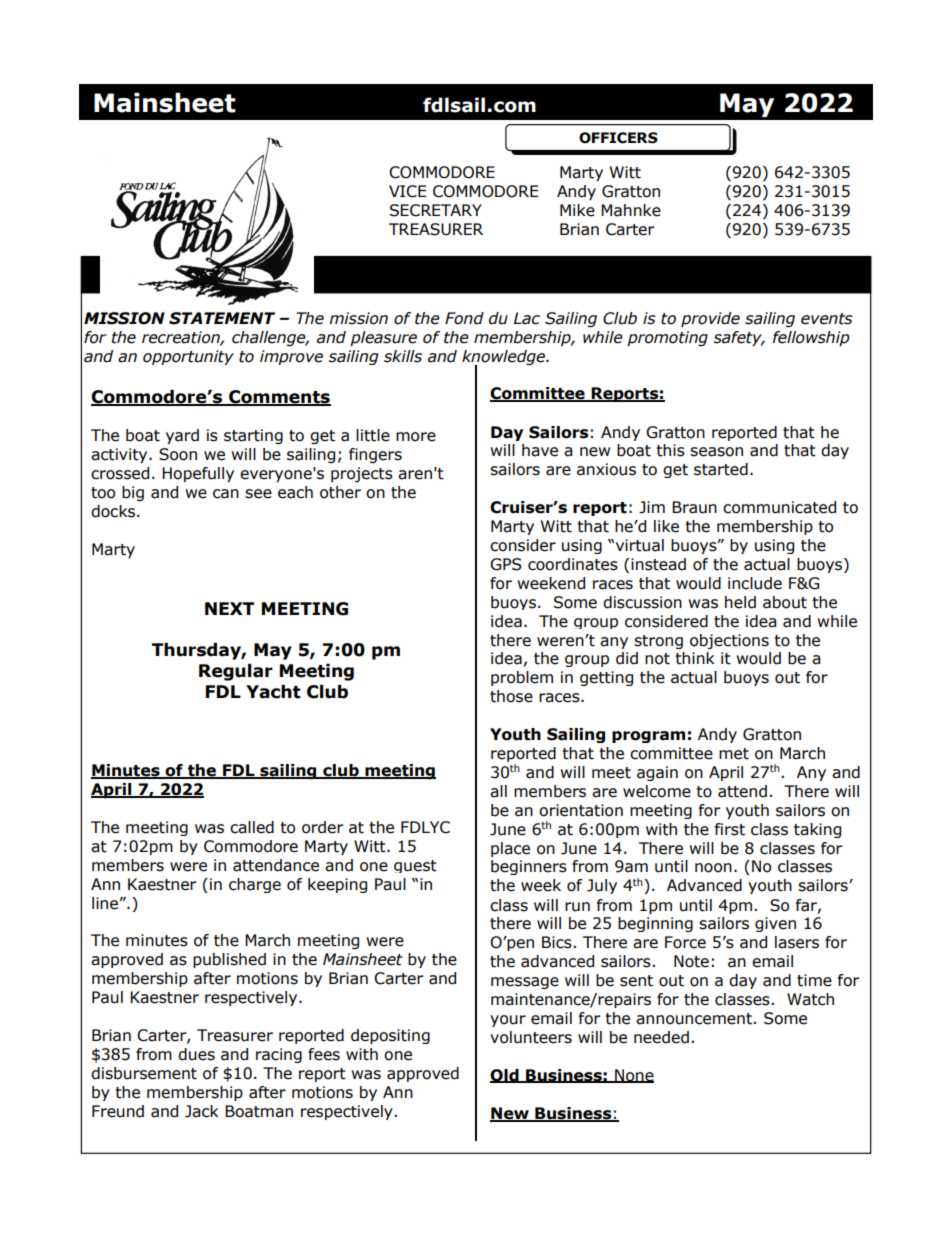 This screenshot has width=952, height=1233. Describe the element at coordinates (505, 1076) in the screenshot. I see `Old` at that location.
